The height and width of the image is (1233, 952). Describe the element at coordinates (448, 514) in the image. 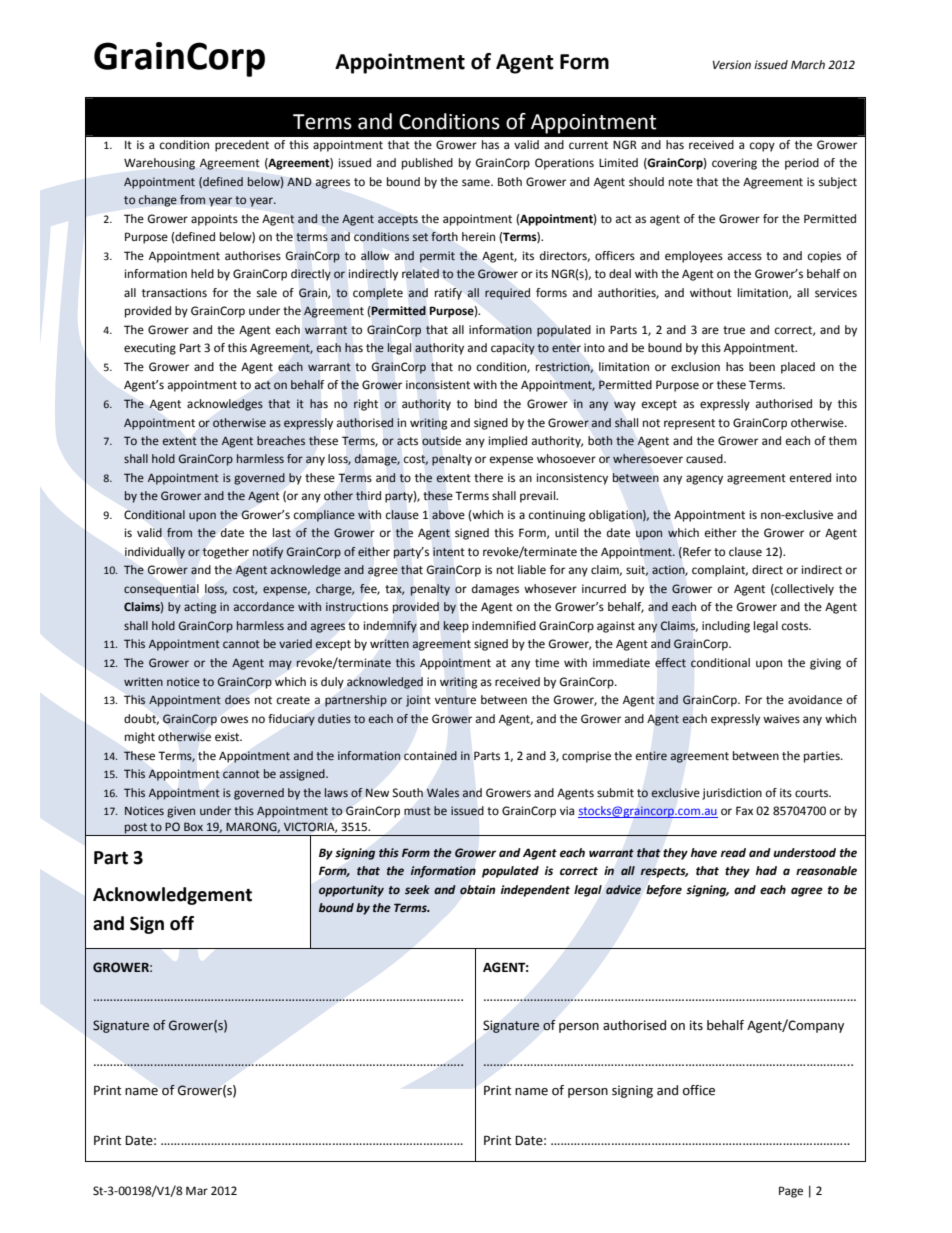

I see `above` at that location.
